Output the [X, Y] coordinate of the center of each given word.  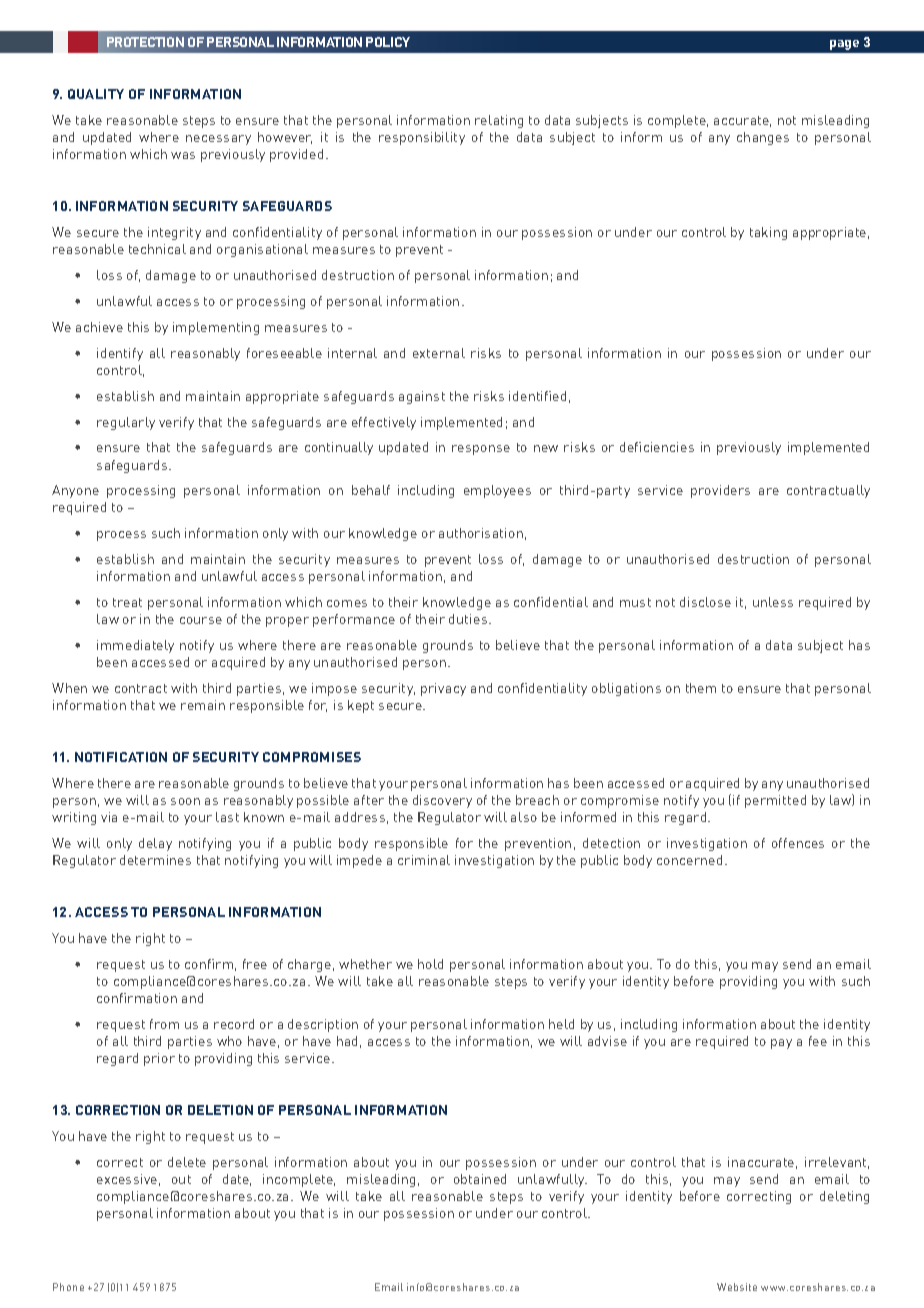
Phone [68, 1287]
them [701, 688]
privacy [443, 689]
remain [203, 705]
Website [737, 1287]
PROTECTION [145, 42]
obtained [480, 1179]
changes [763, 138]
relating [499, 121]
